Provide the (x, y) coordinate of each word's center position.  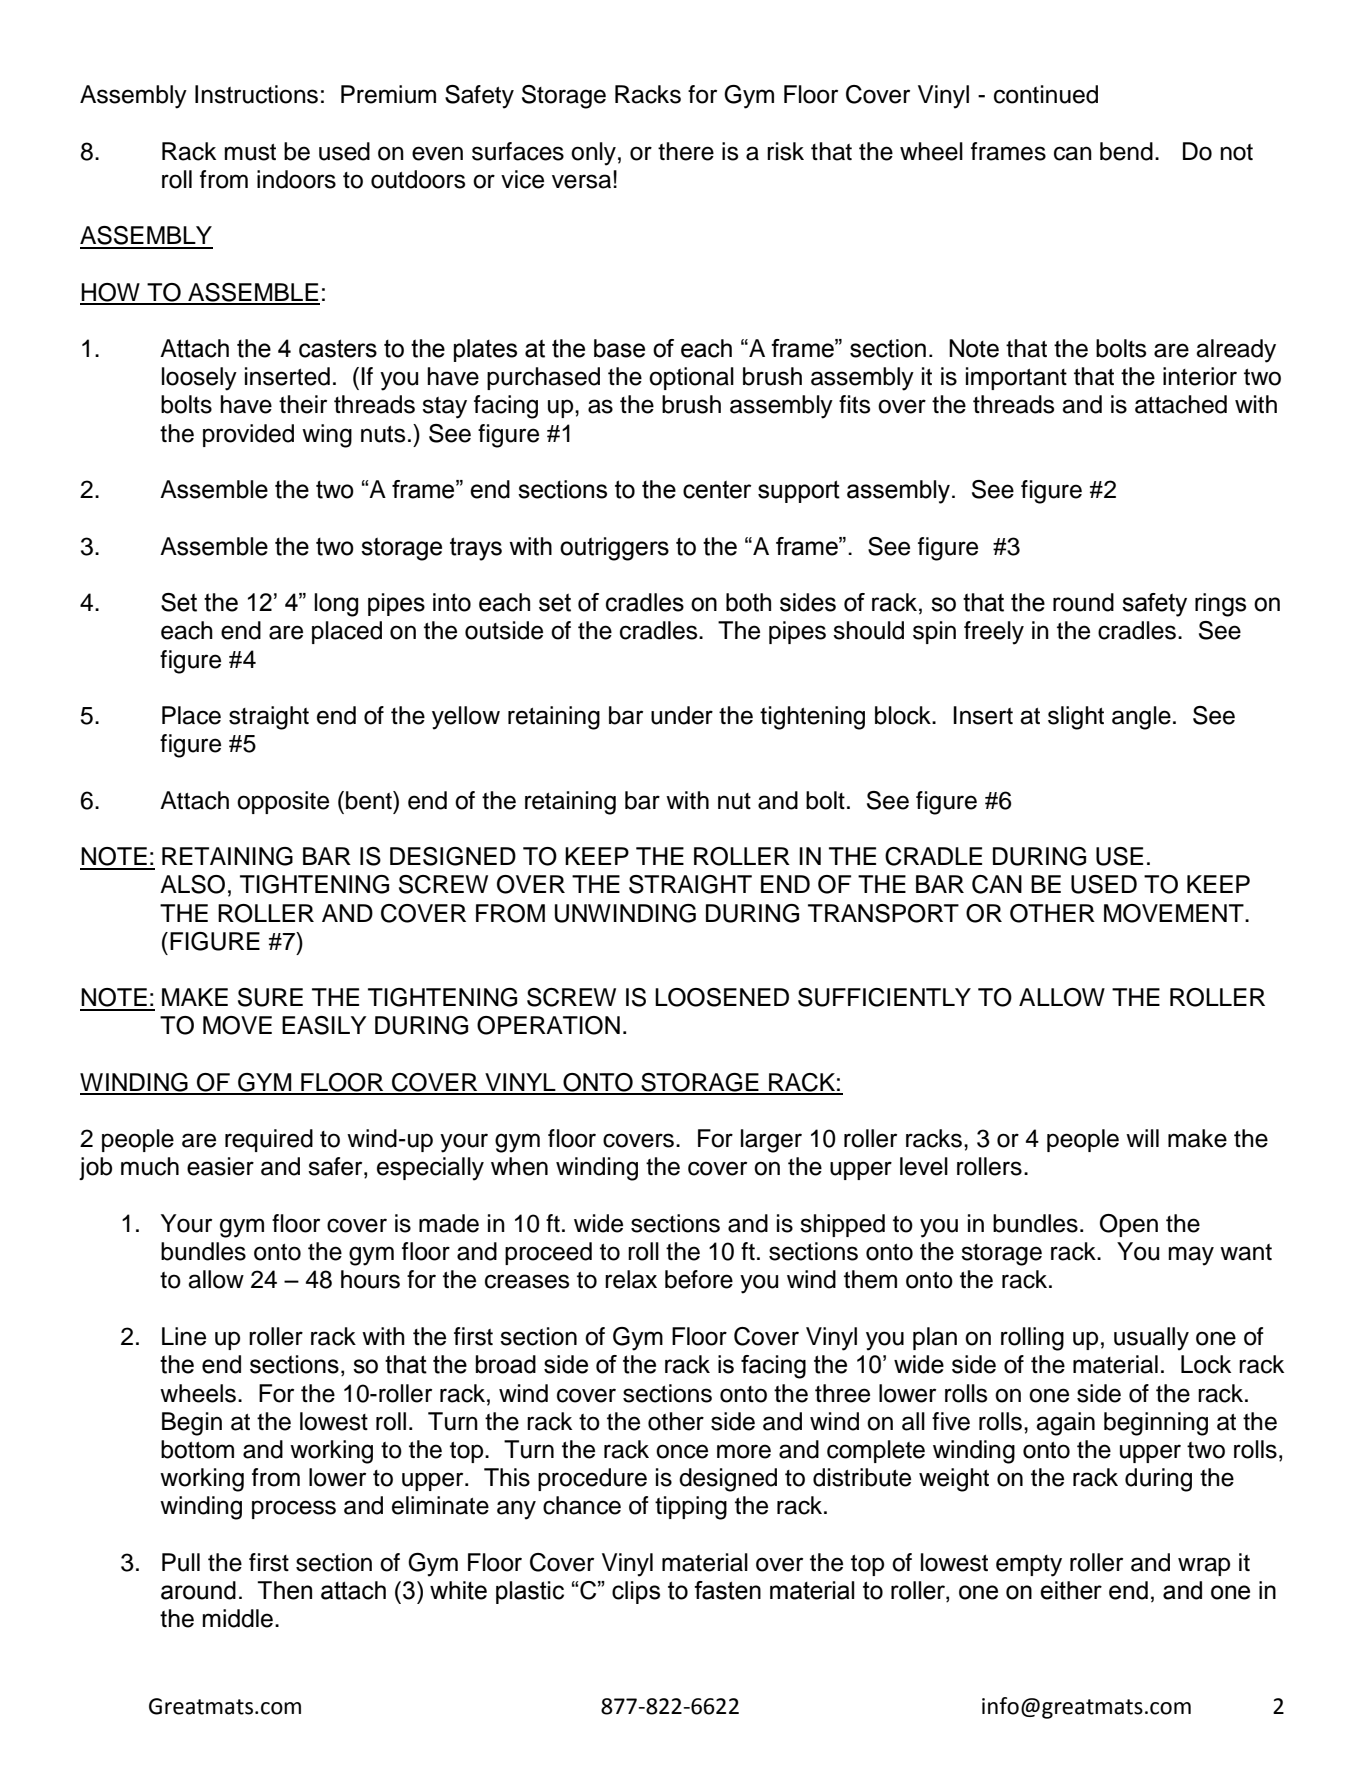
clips (636, 1592)
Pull (181, 1562)
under (682, 715)
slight (1076, 718)
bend (1126, 151)
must (250, 152)
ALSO (192, 884)
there (686, 151)
